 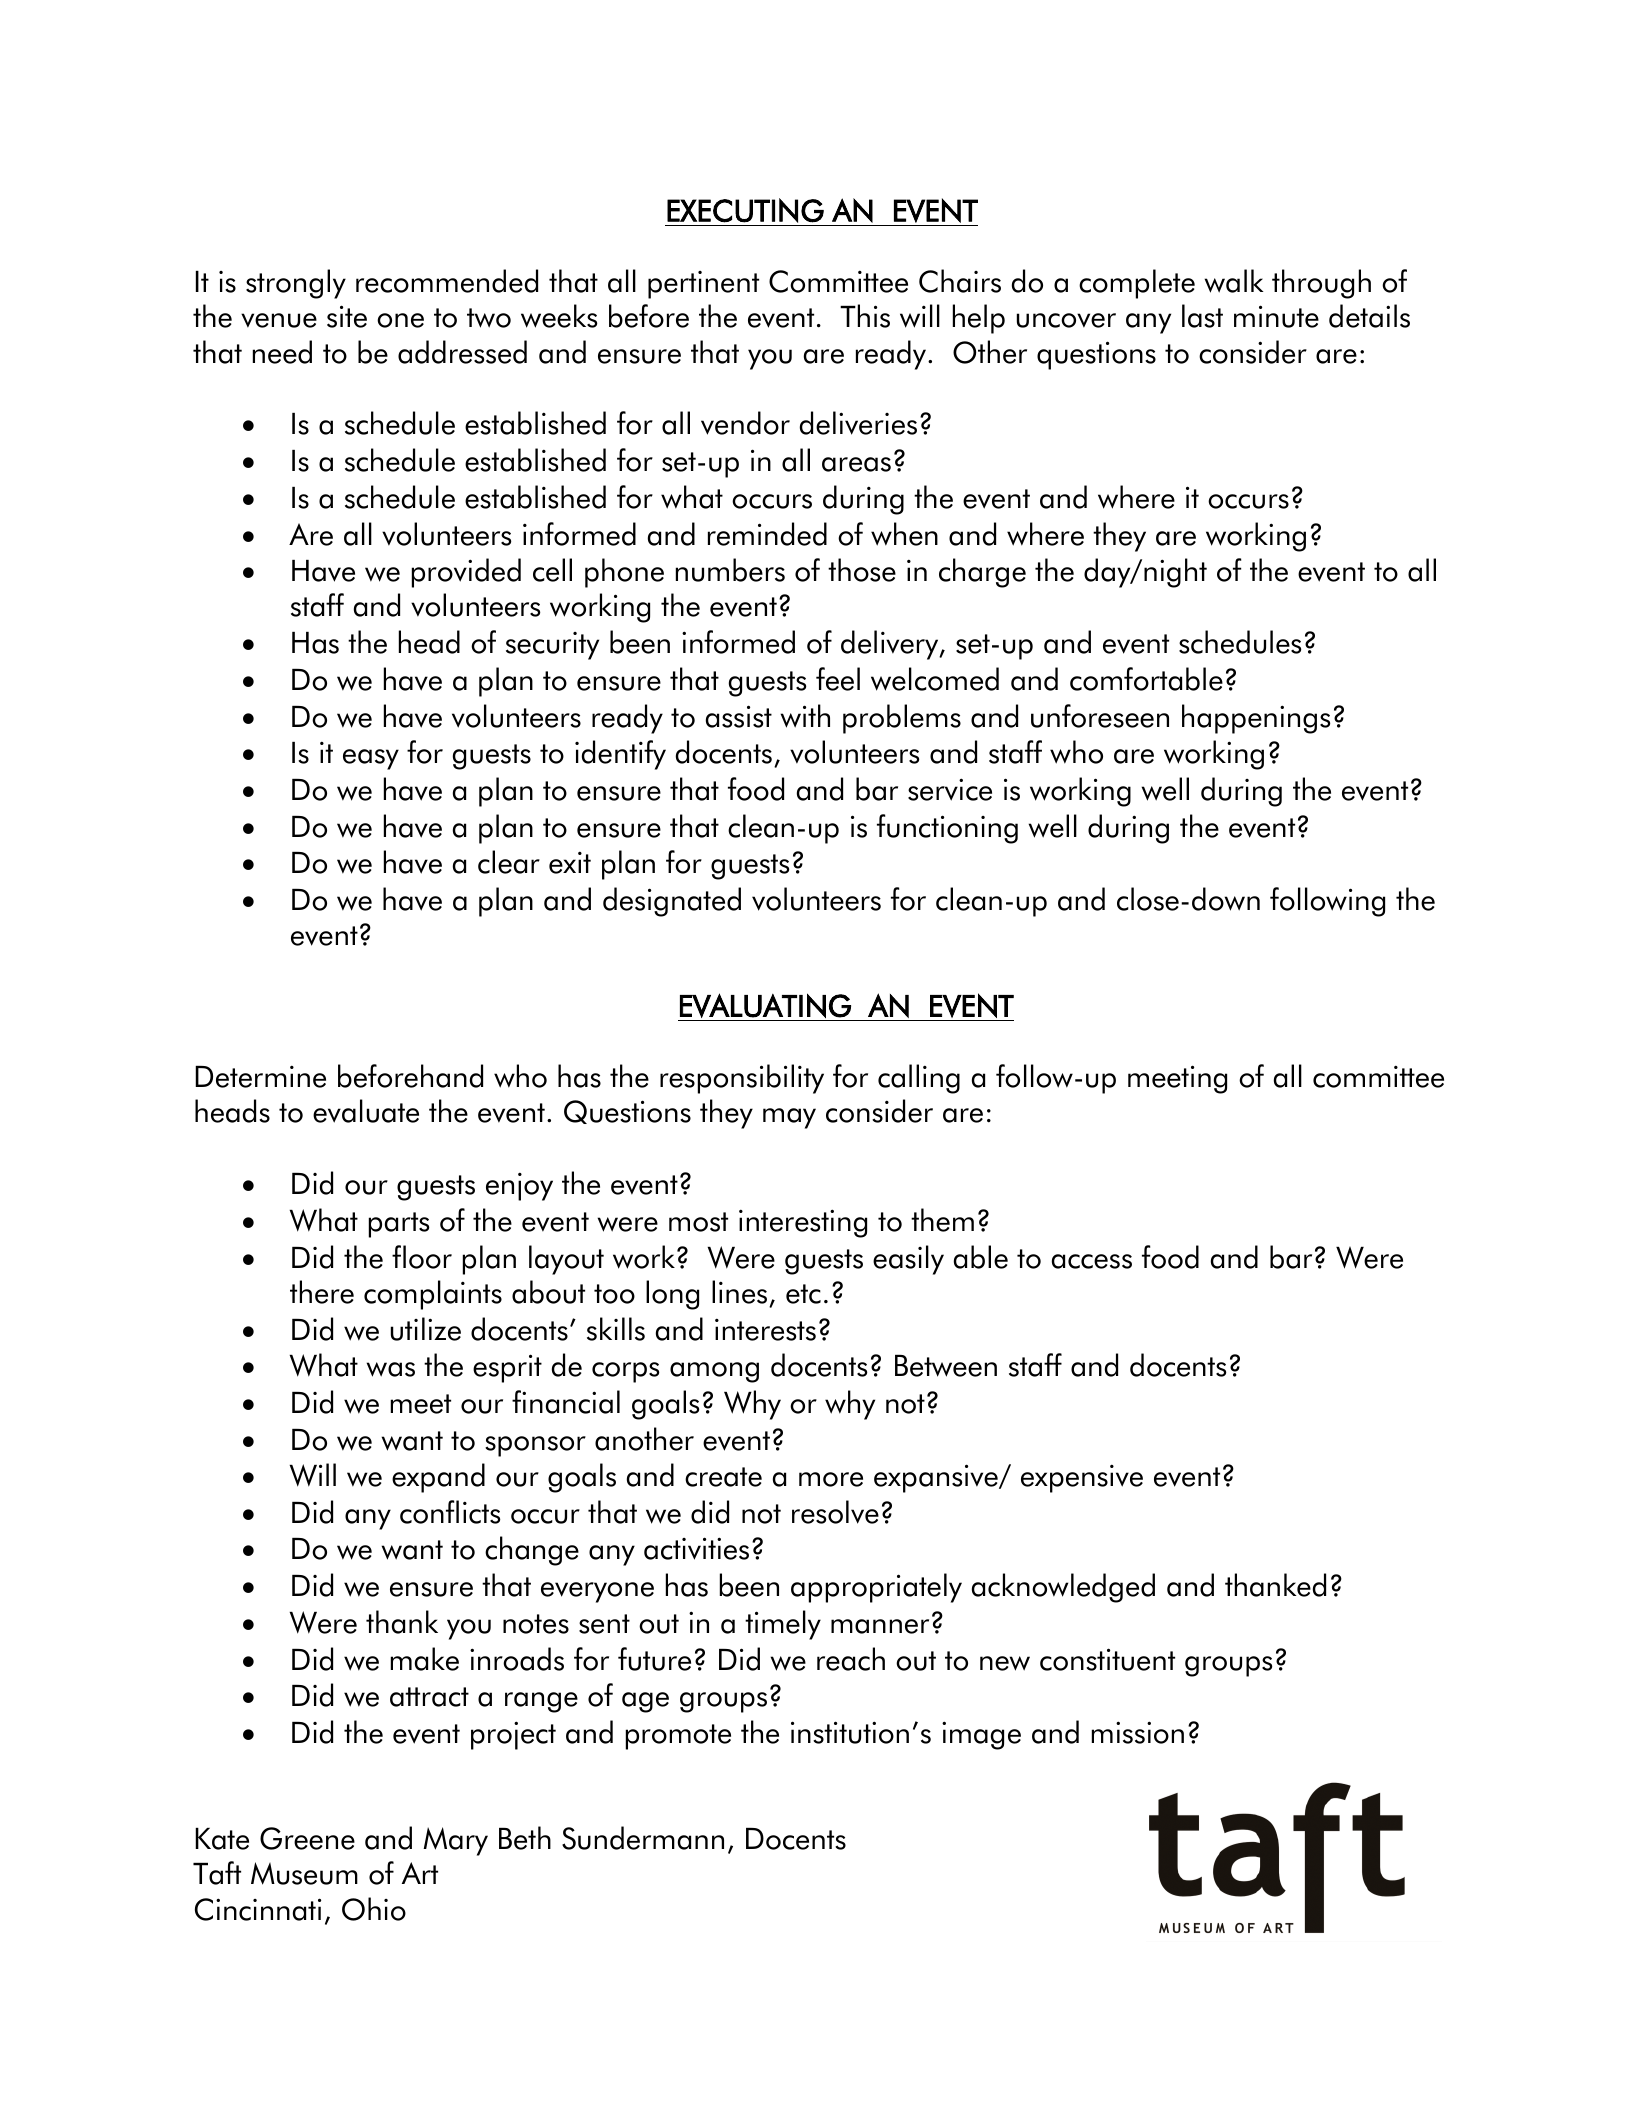 What do you see at coordinates (1092, 1261) in the page?
I see `access` at bounding box center [1092, 1261].
